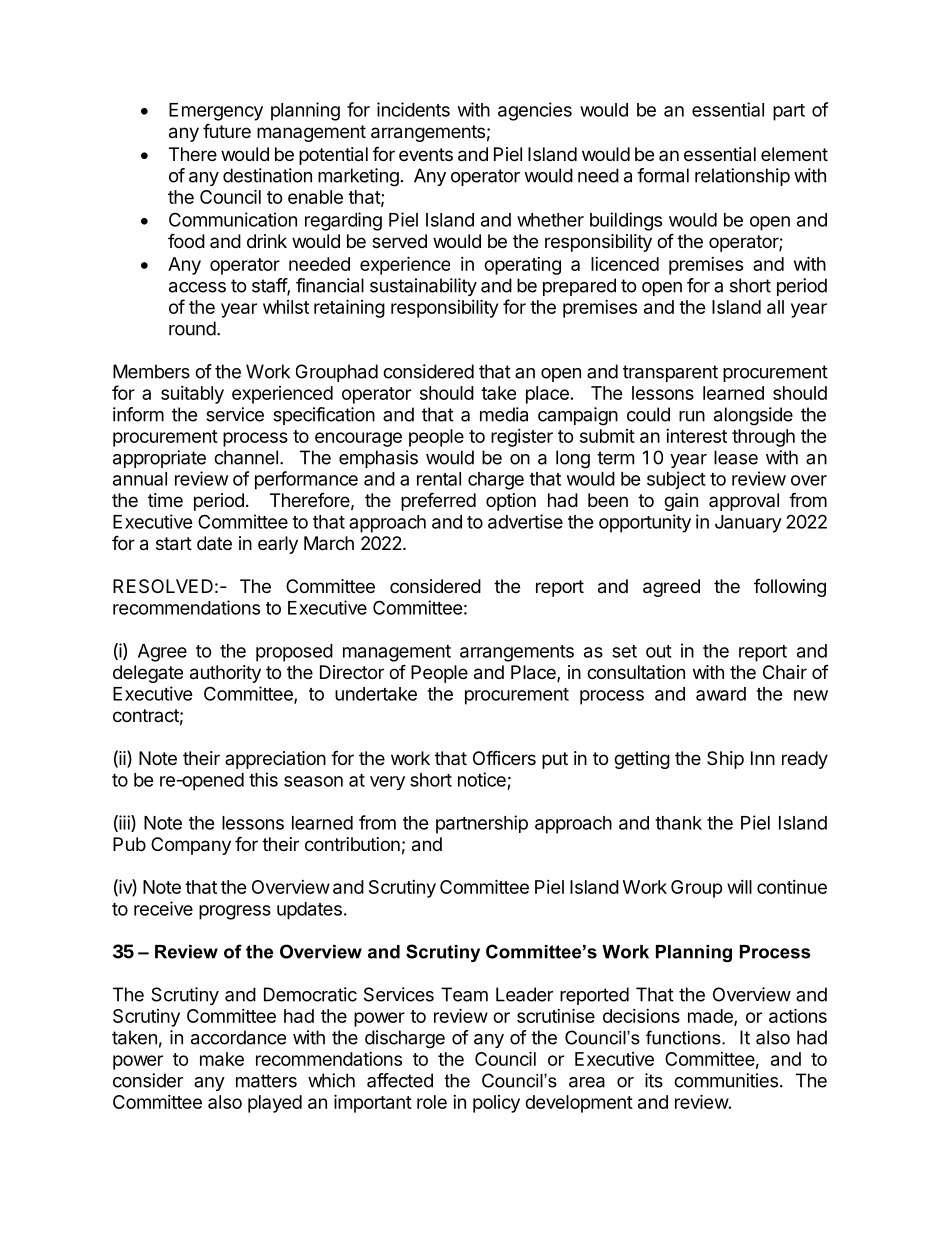 The image size is (952, 1233). I want to click on media, so click(504, 414).
